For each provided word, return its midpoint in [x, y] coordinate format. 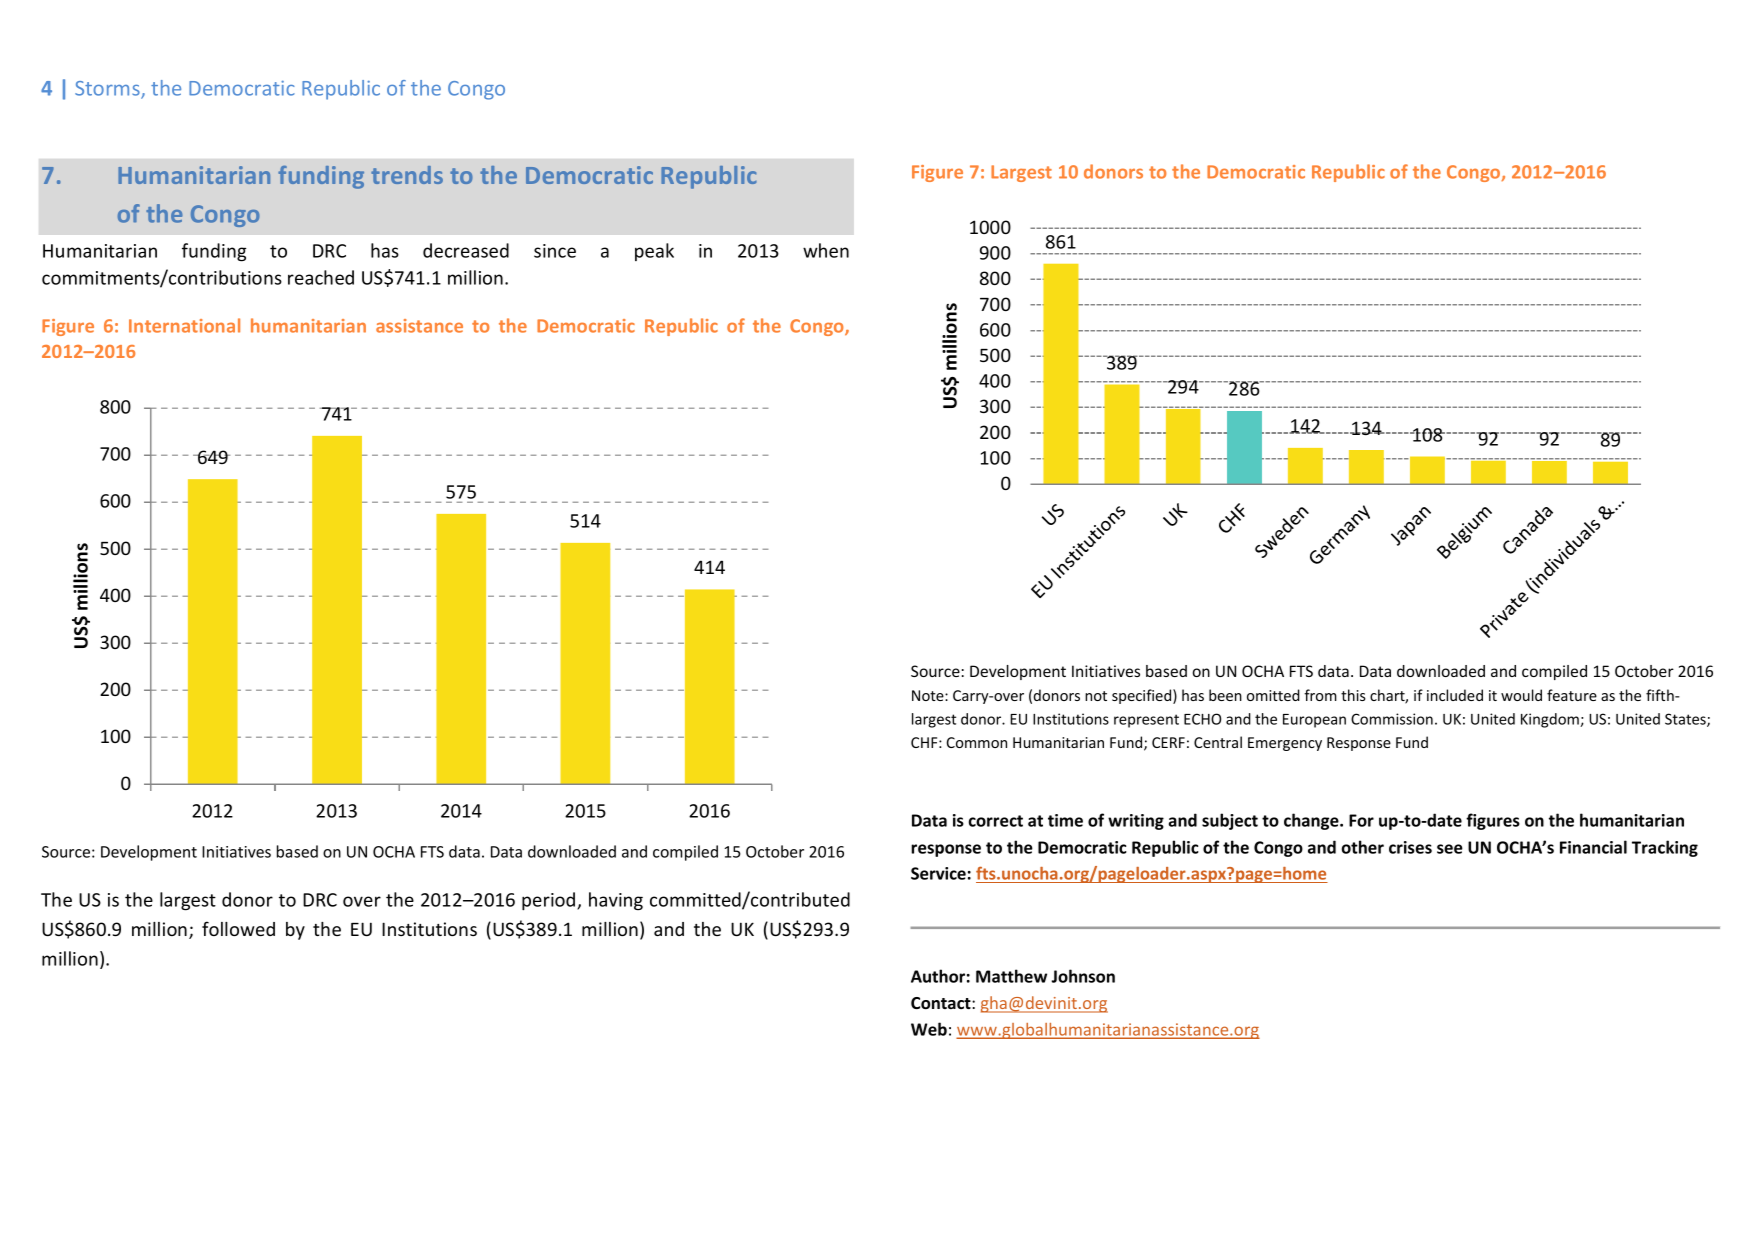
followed [238, 928]
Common [977, 742]
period [550, 901]
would [1521, 695]
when [826, 250]
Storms [108, 89]
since [555, 251]
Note [929, 695]
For [1361, 820]
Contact [942, 1003]
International [184, 325]
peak [654, 252]
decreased [466, 250]
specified [1143, 696]
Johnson [1083, 976]
